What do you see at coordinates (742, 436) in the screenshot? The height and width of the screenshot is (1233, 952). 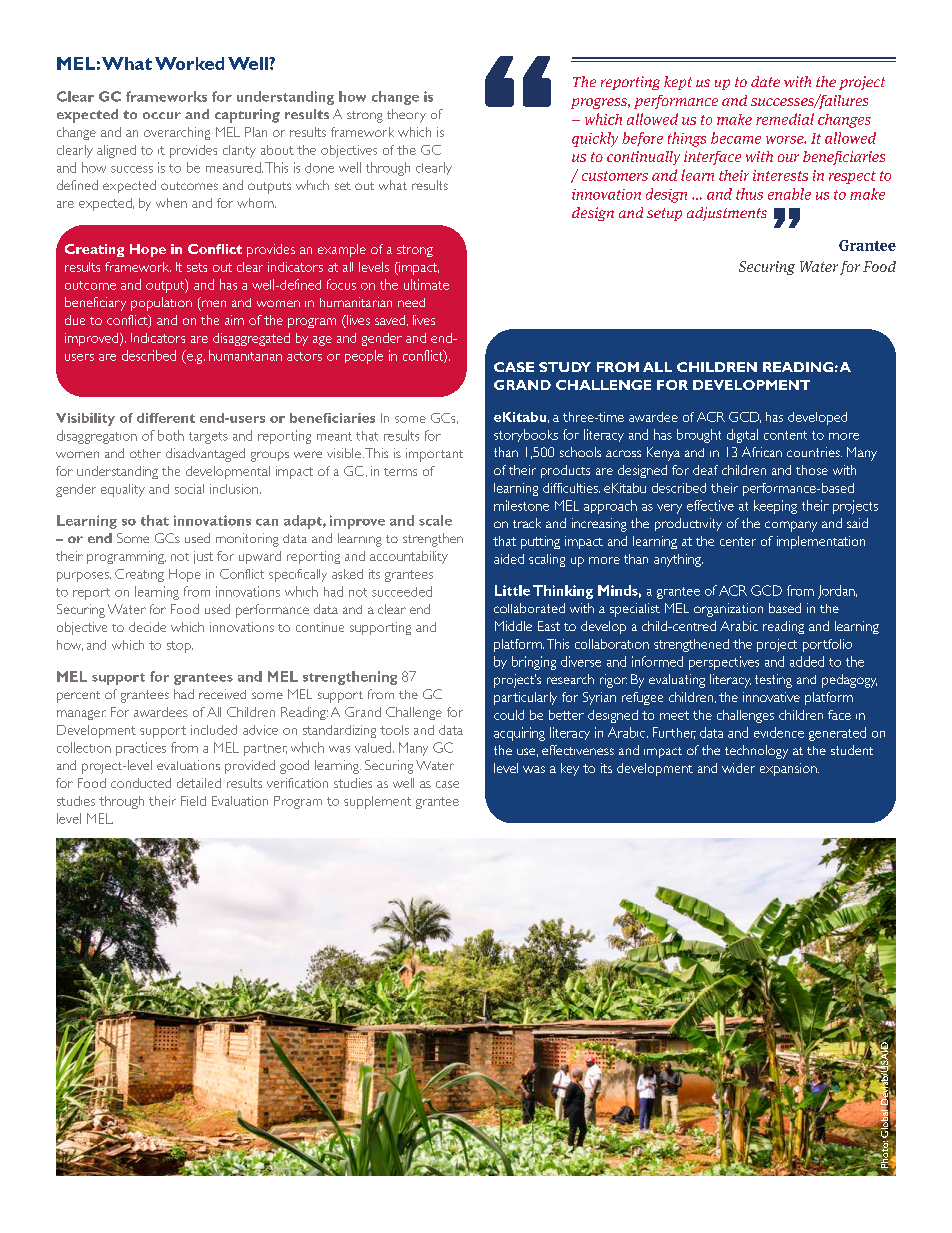 I see `digital` at bounding box center [742, 436].
